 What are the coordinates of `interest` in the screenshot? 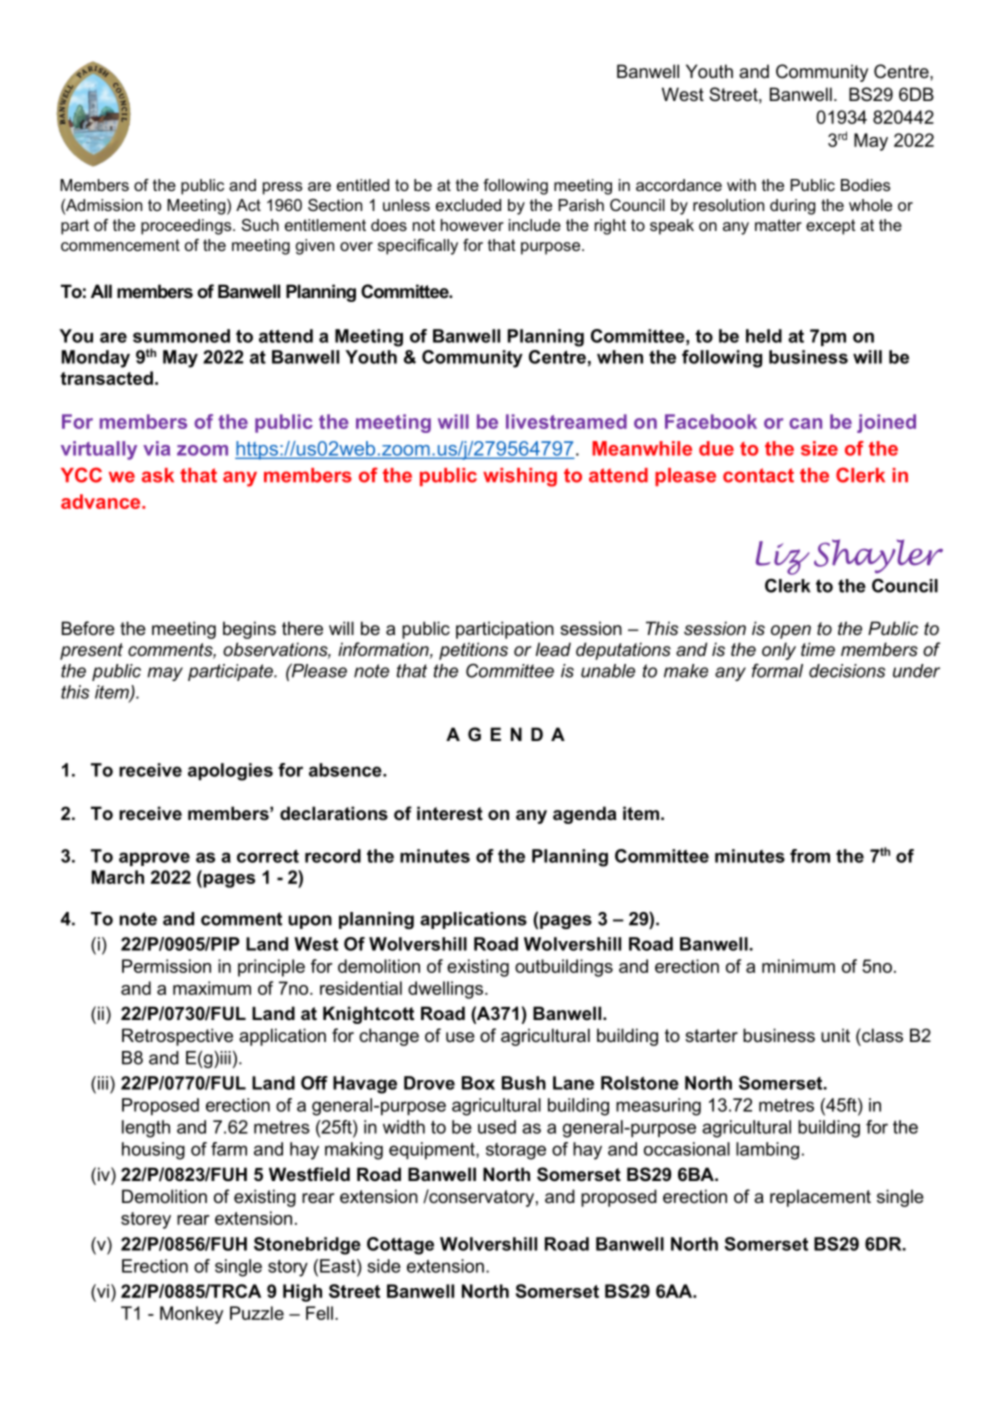 It's located at (450, 813).
